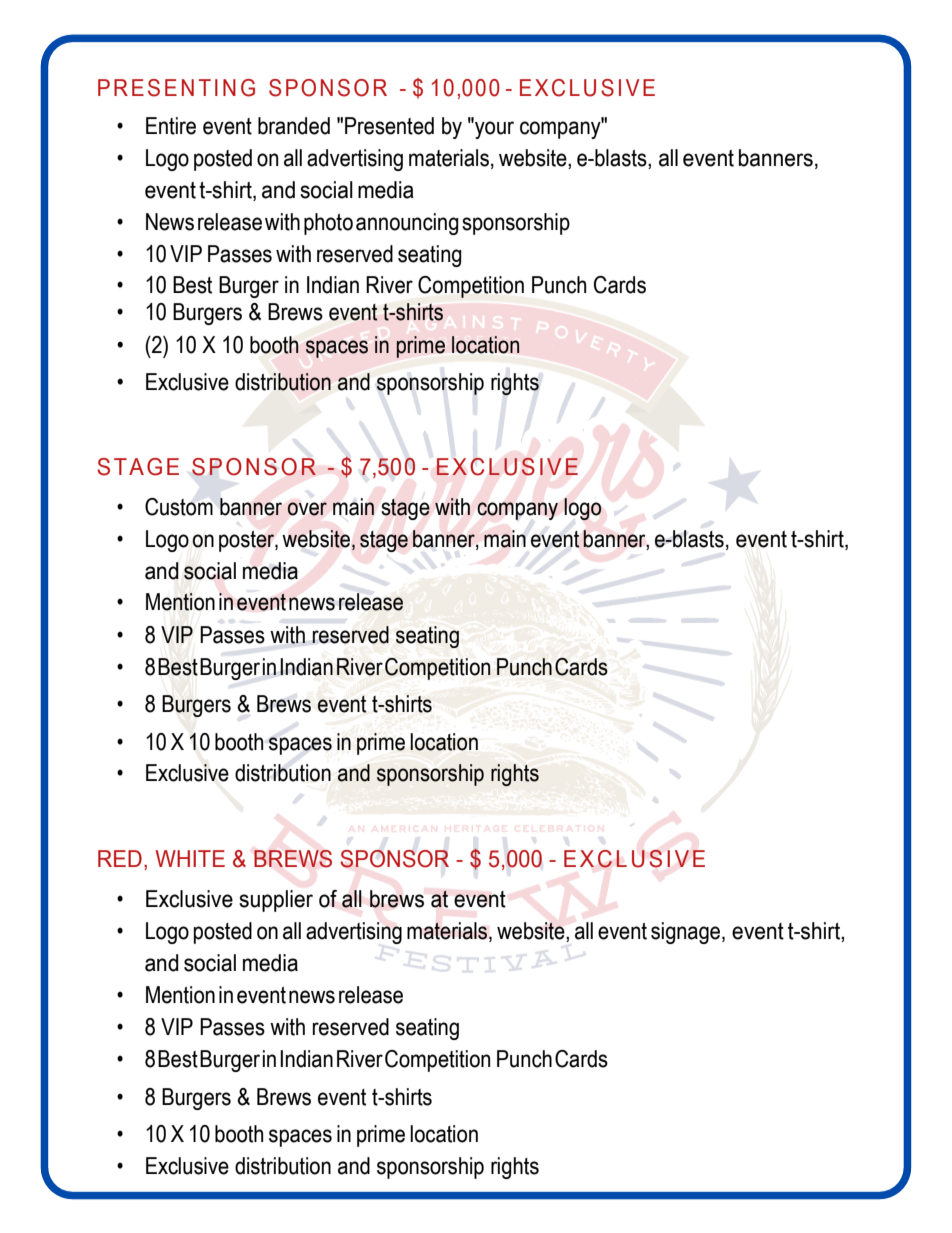 The height and width of the page is (1233, 952). I want to click on Presented, so click(389, 126).
